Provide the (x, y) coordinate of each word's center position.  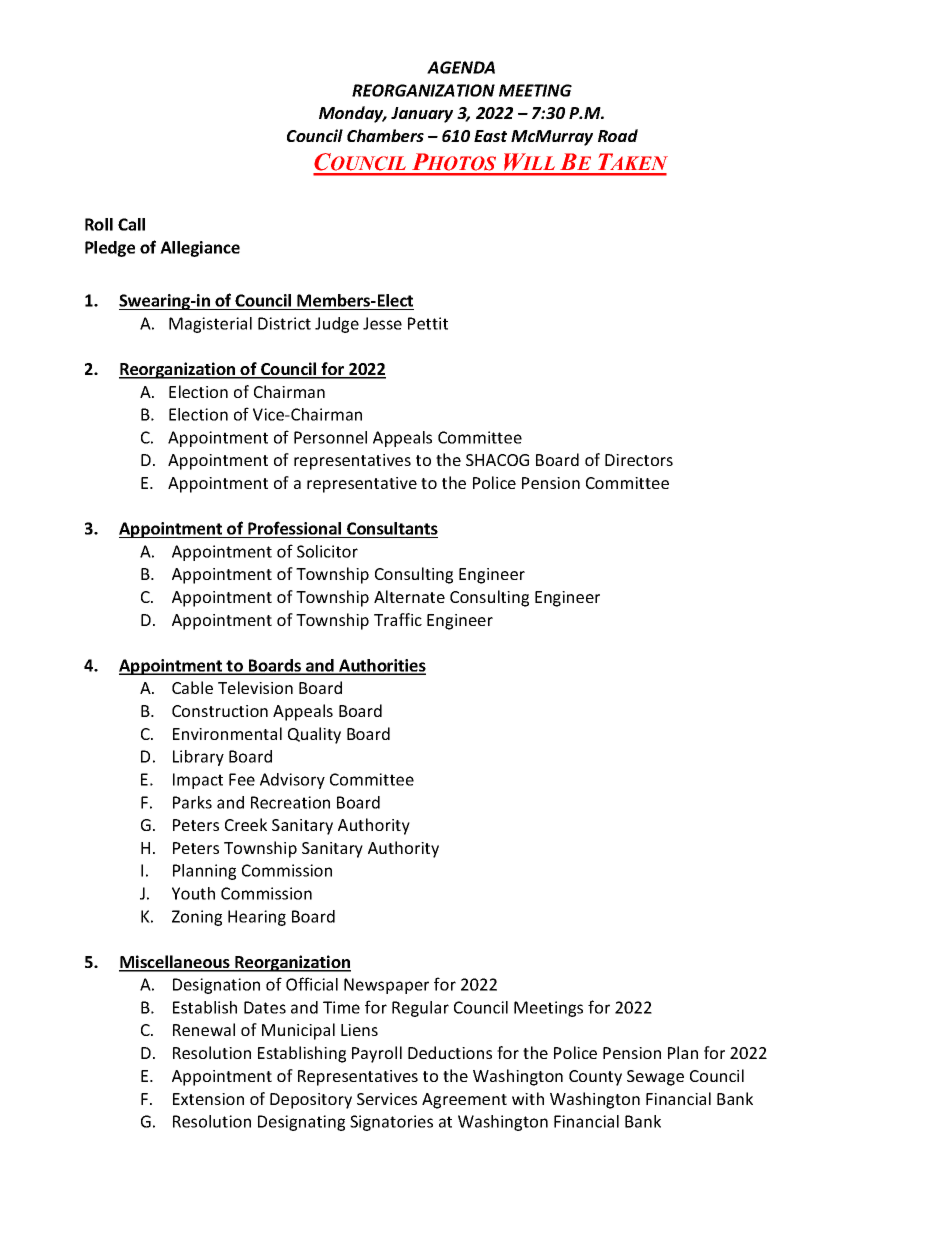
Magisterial (210, 325)
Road (618, 135)
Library (198, 758)
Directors (639, 460)
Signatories (391, 1123)
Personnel (330, 437)
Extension (208, 1099)
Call (131, 224)
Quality (314, 735)
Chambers (385, 135)
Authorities (381, 666)
